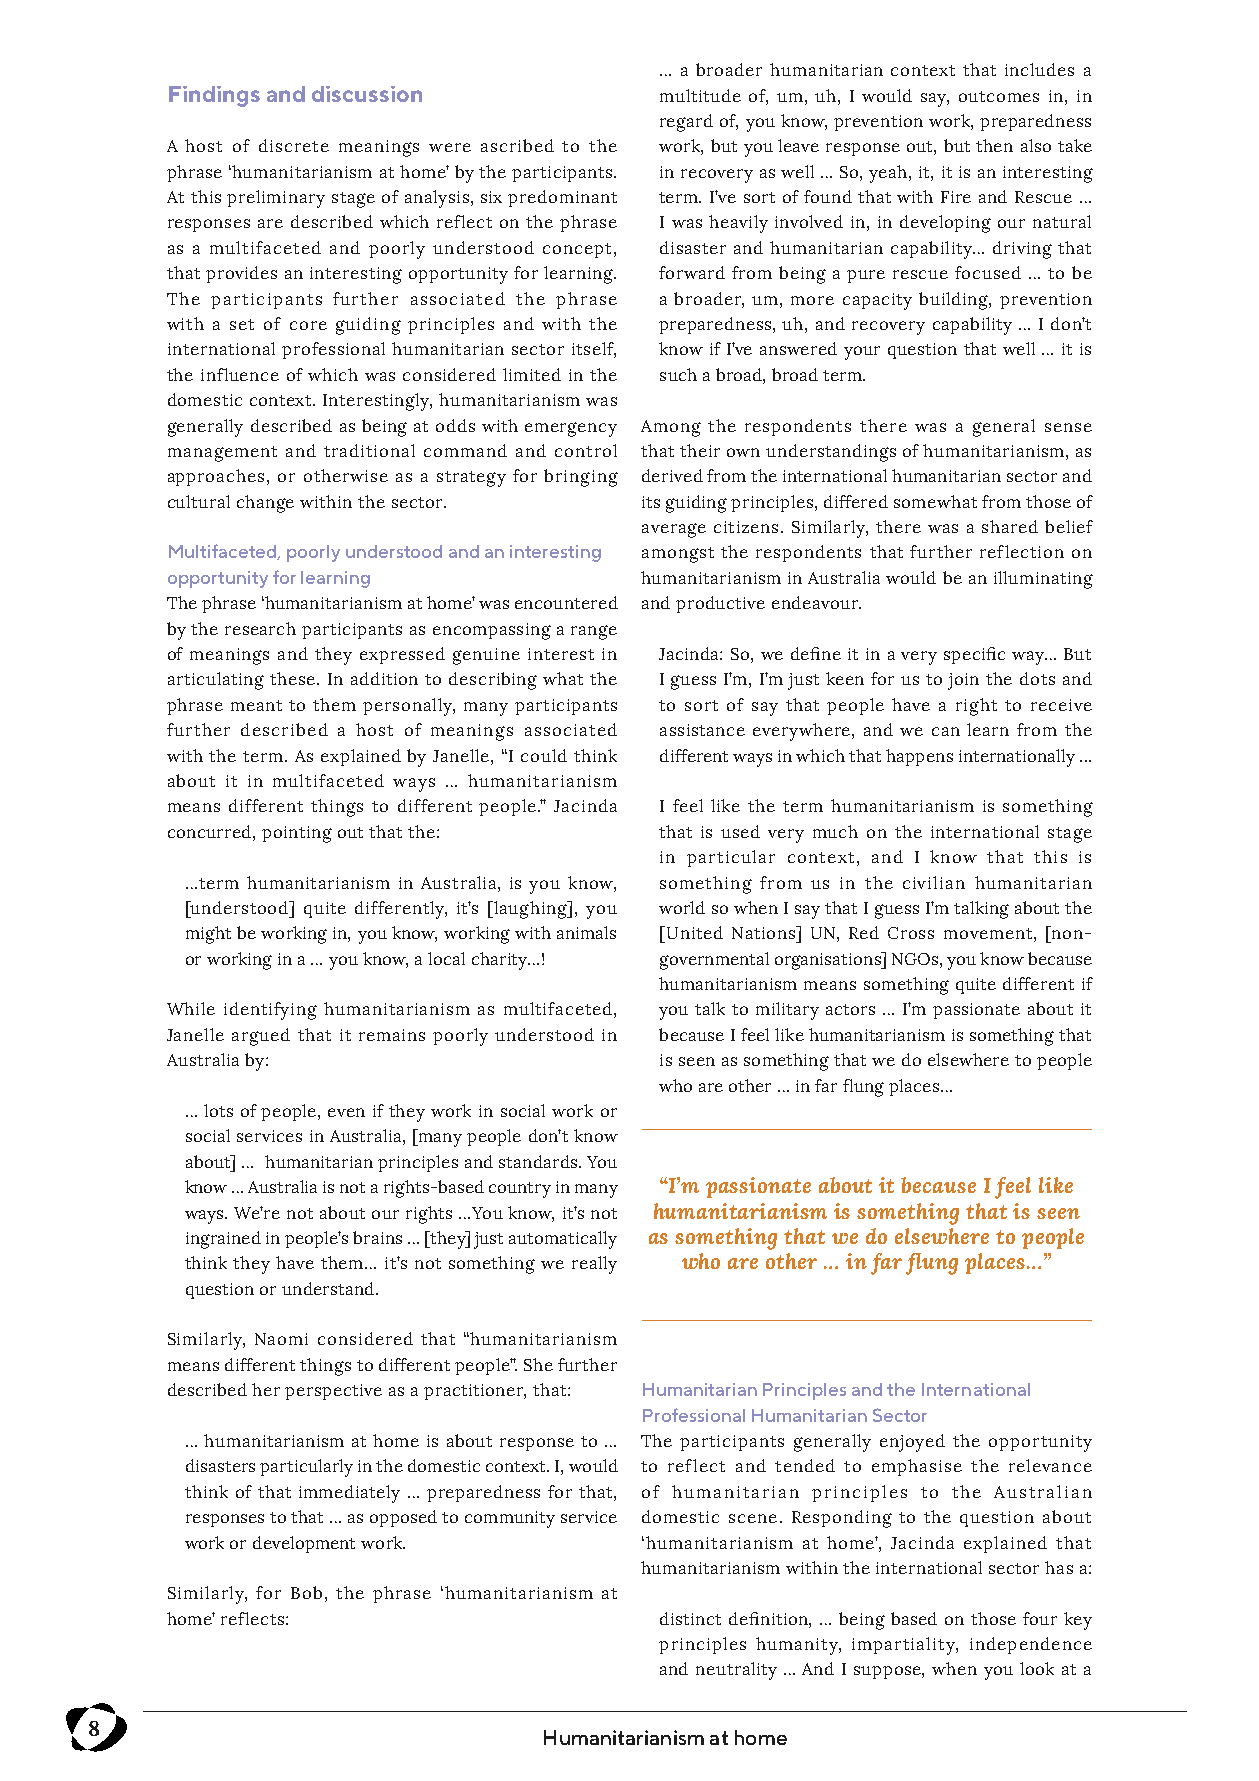 The height and width of the screenshot is (1781, 1259). Describe the element at coordinates (297, 834) in the screenshot. I see `pointing` at that location.
